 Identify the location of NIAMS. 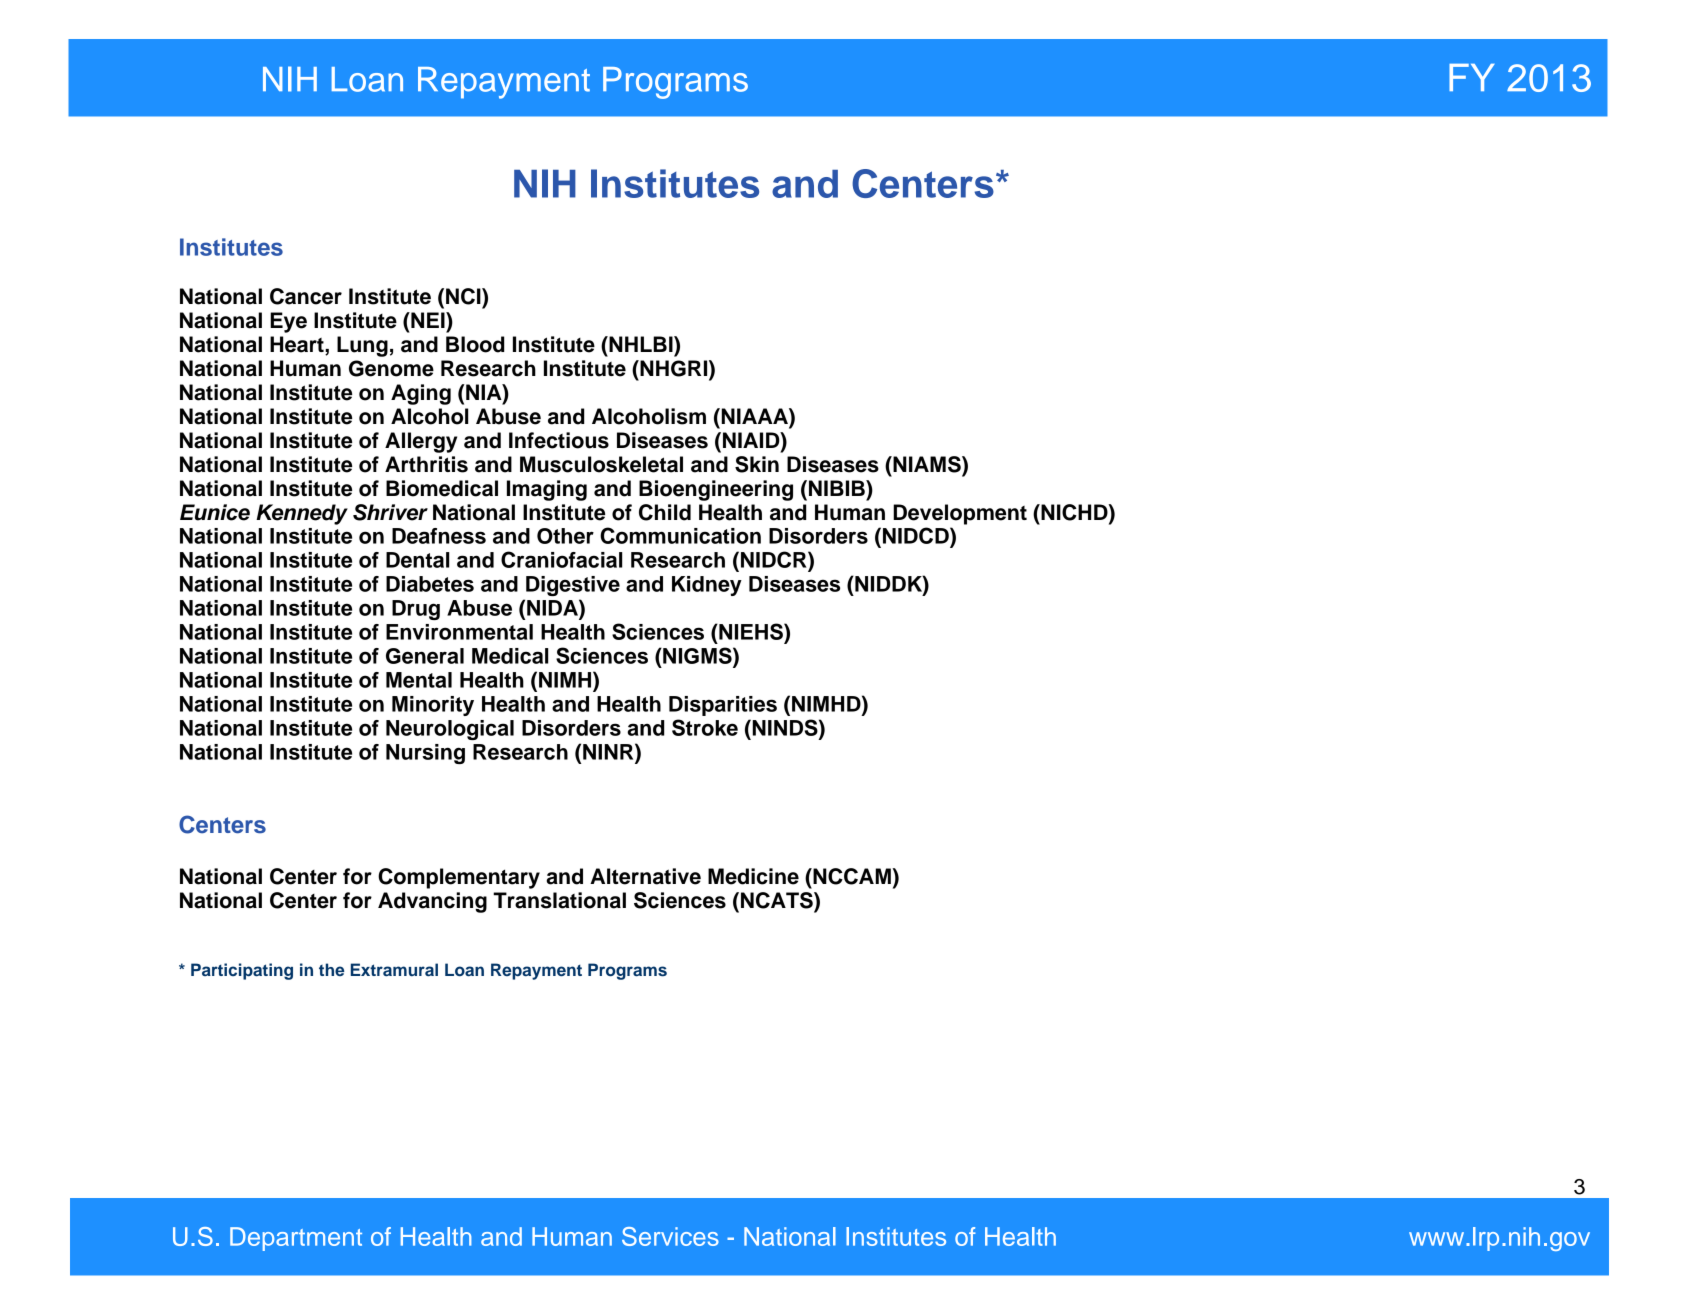
(927, 465).
